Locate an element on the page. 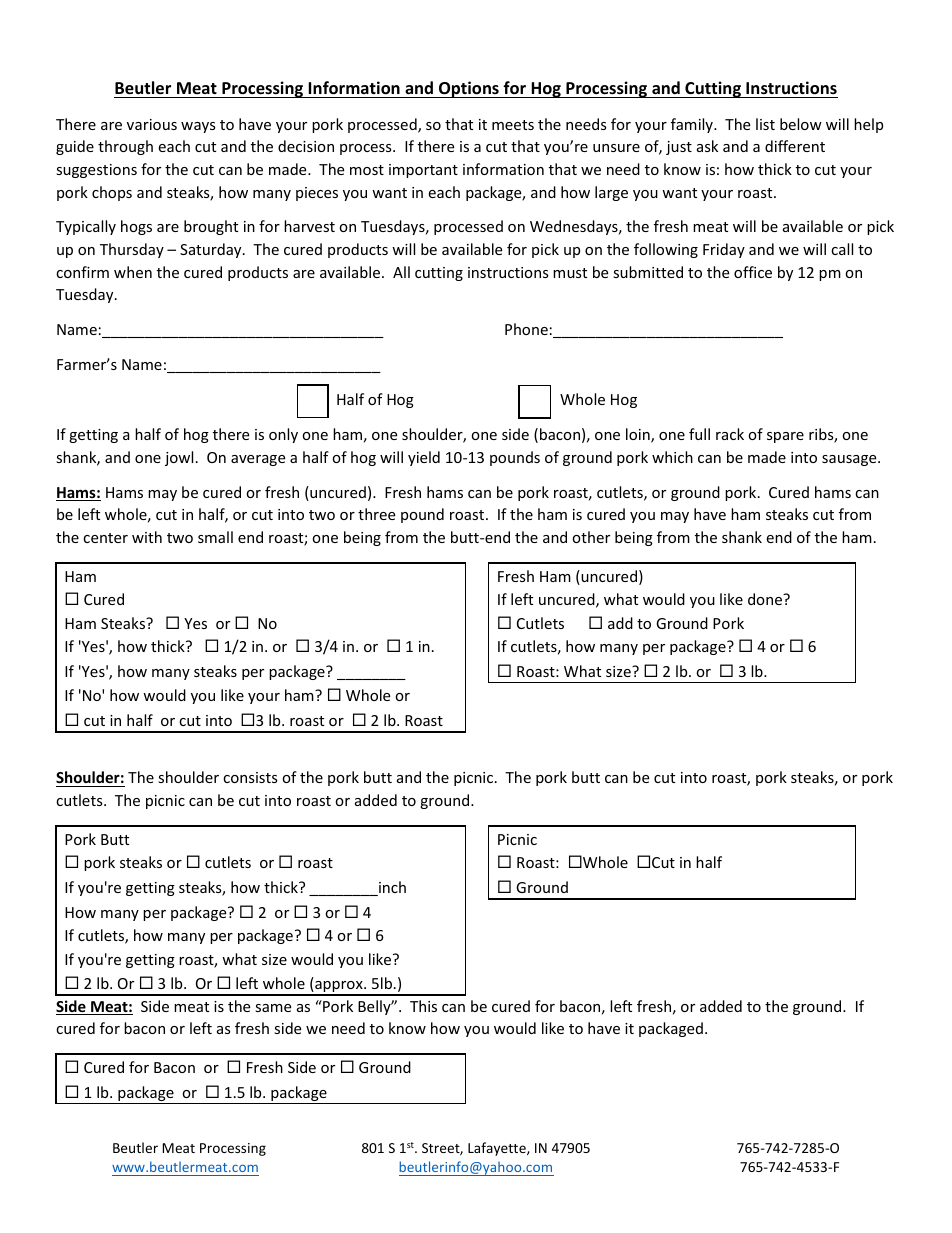 Image resolution: width=952 pixels, height=1233 pixels. This is located at coordinates (423, 1006).
